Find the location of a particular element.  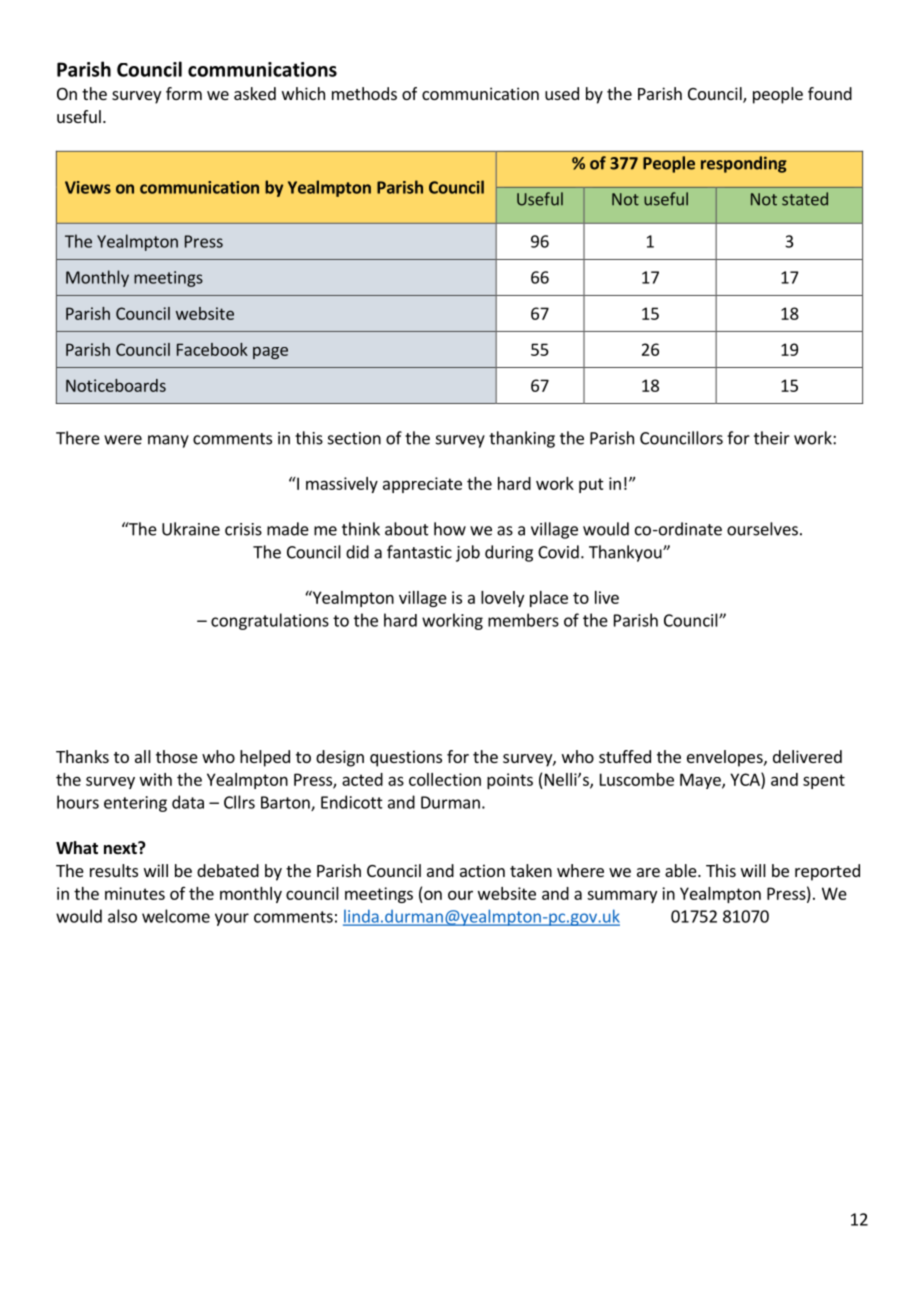

form is located at coordinates (184, 93).
